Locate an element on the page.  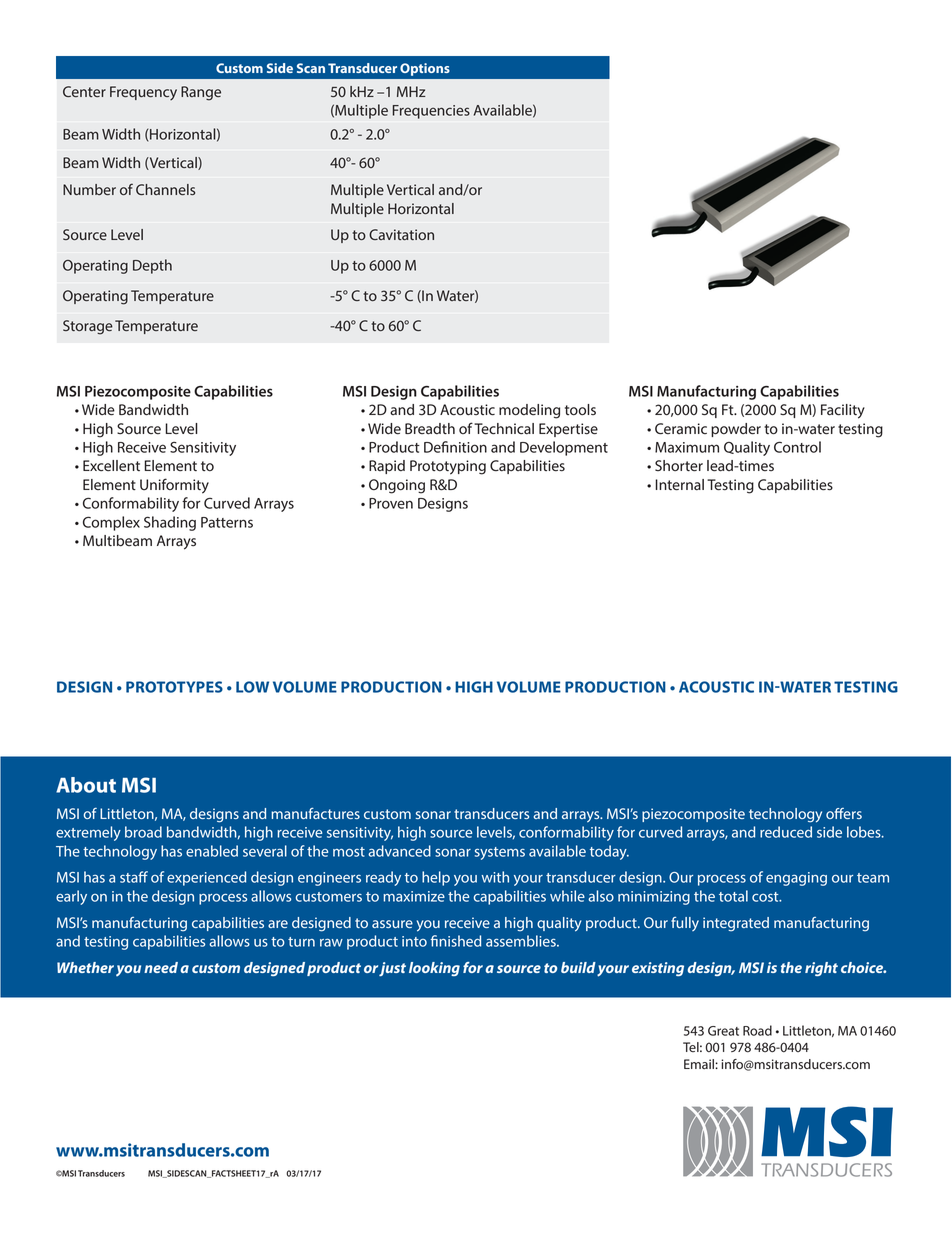
powder is located at coordinates (736, 430).
